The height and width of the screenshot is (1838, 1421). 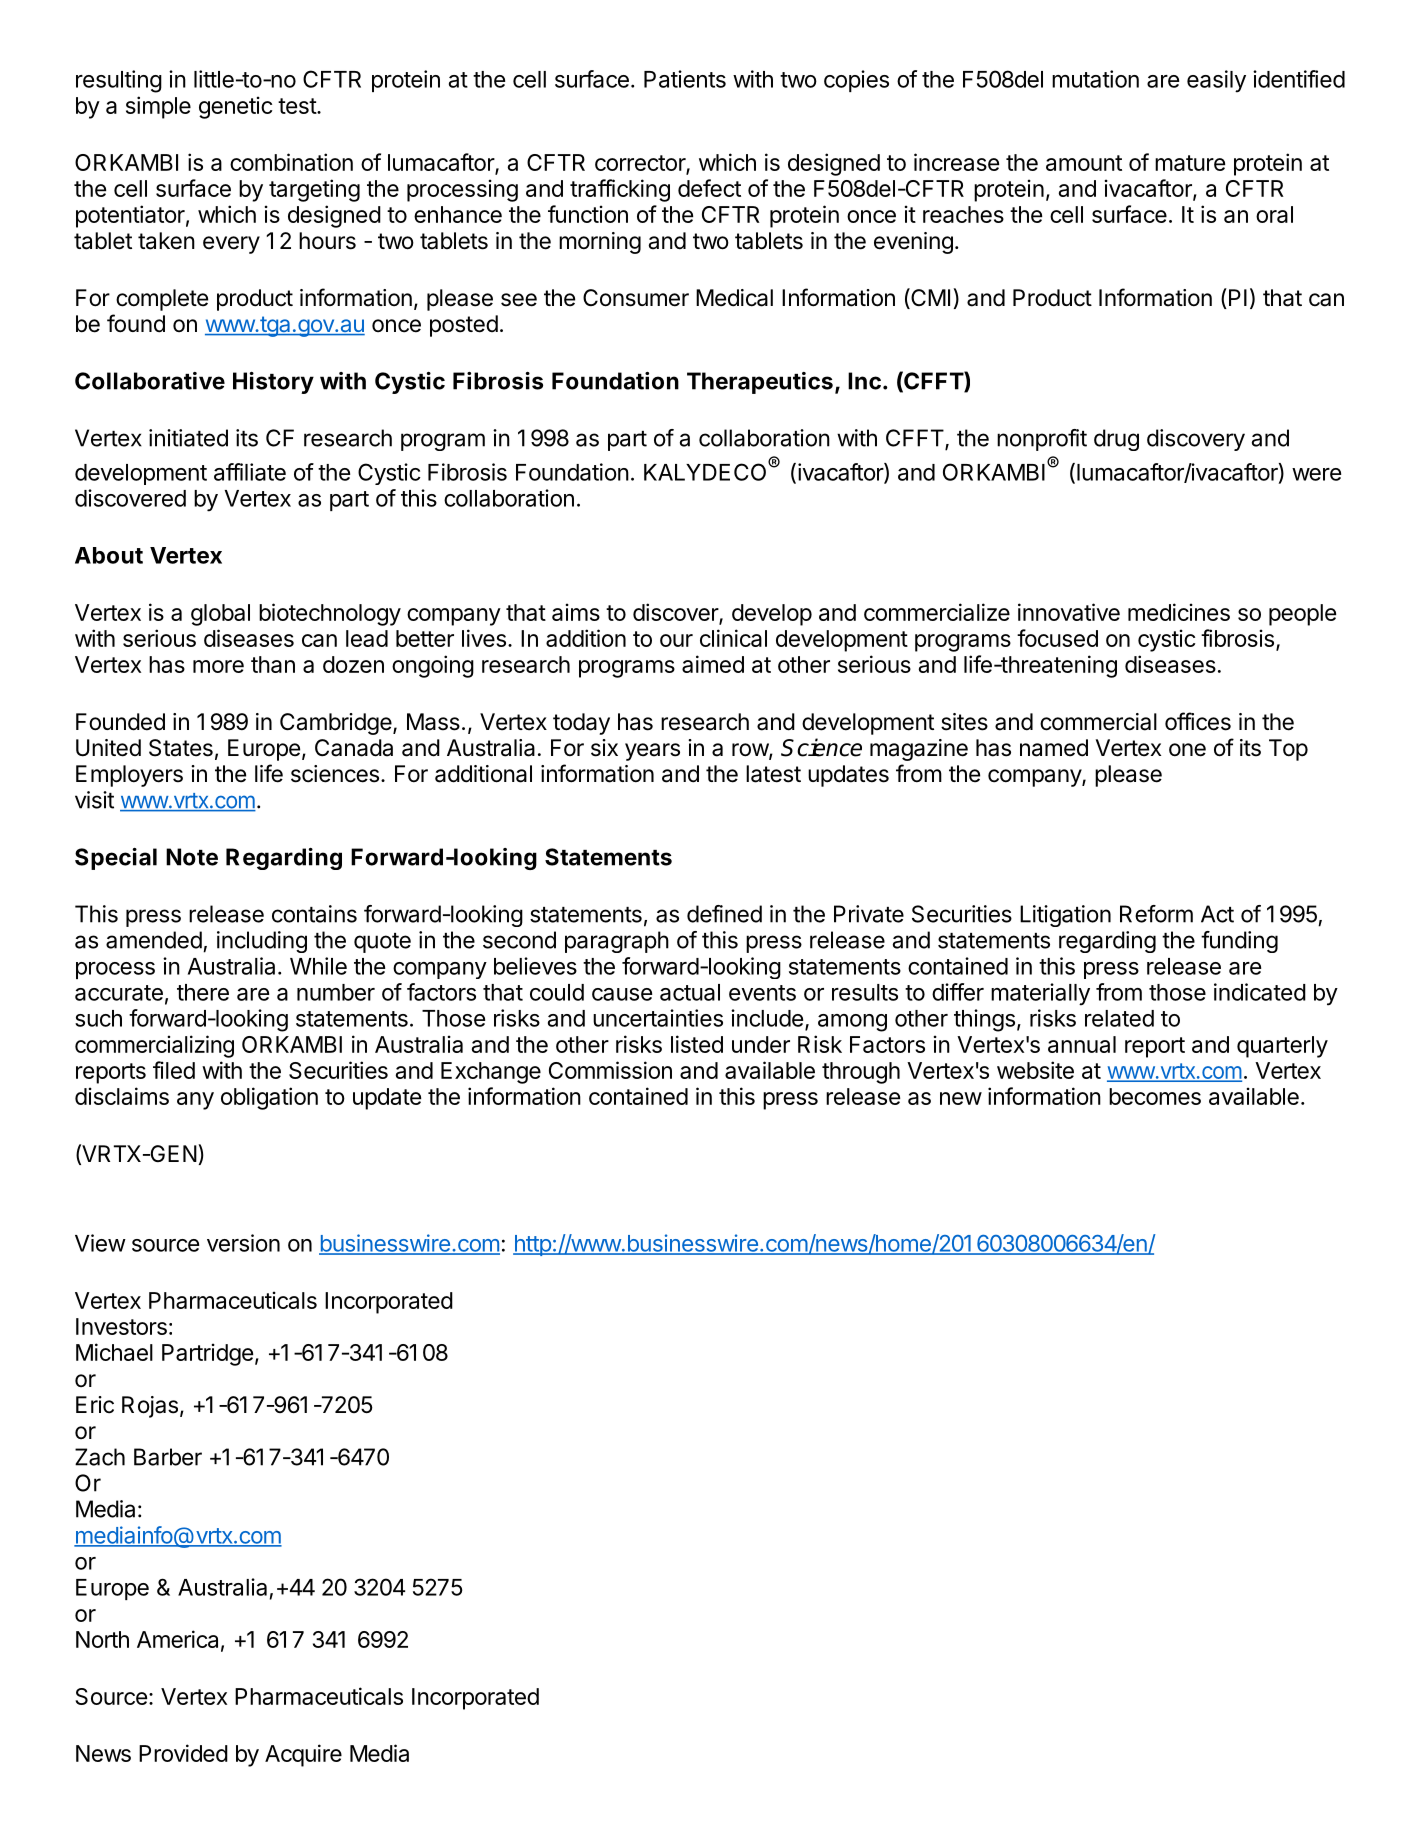 What do you see at coordinates (183, 1753) in the screenshot?
I see `Provided` at bounding box center [183, 1753].
